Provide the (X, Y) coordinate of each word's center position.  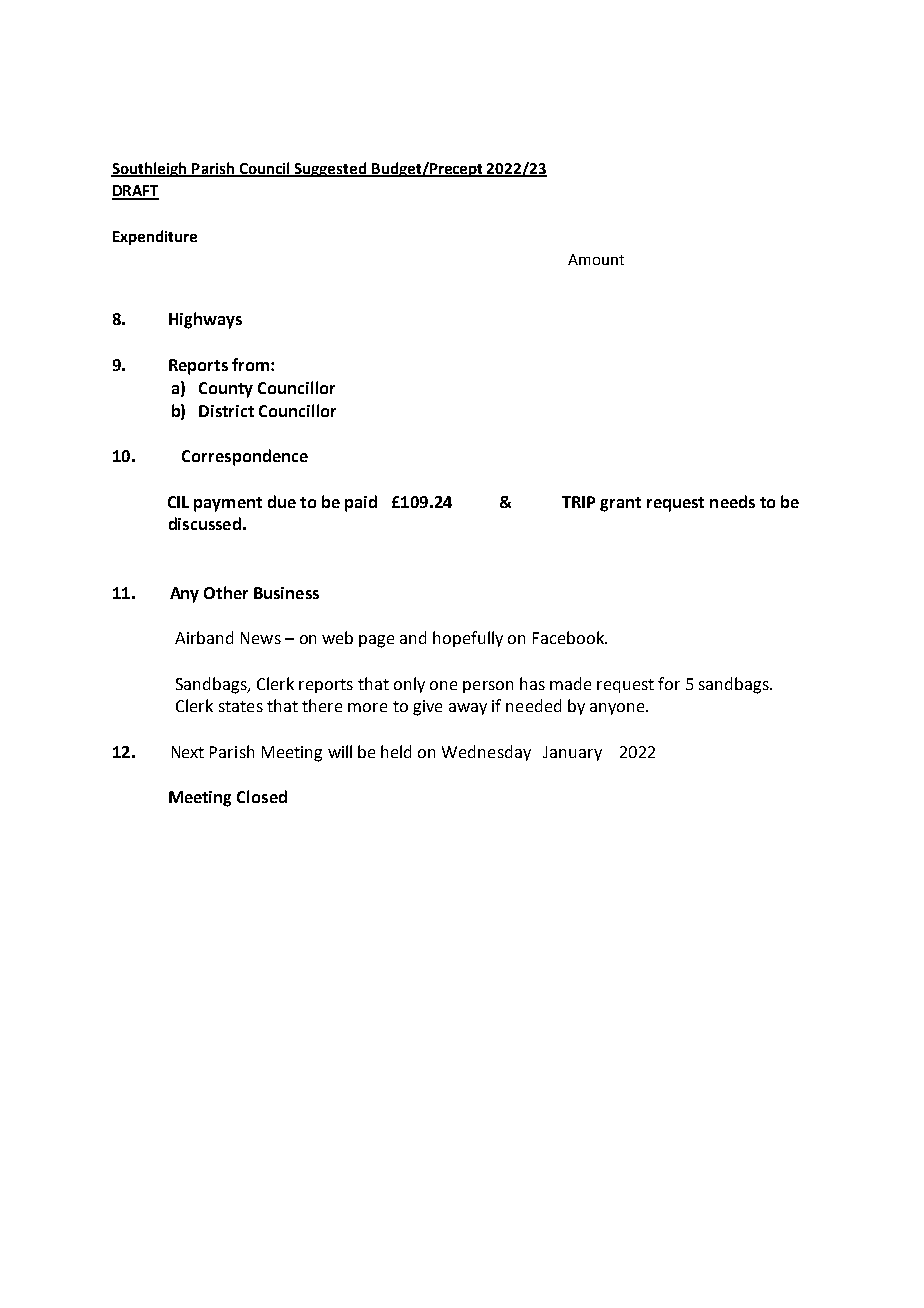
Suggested (331, 169)
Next (188, 752)
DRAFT (135, 192)
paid (361, 503)
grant (620, 504)
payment (228, 504)
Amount (596, 259)
